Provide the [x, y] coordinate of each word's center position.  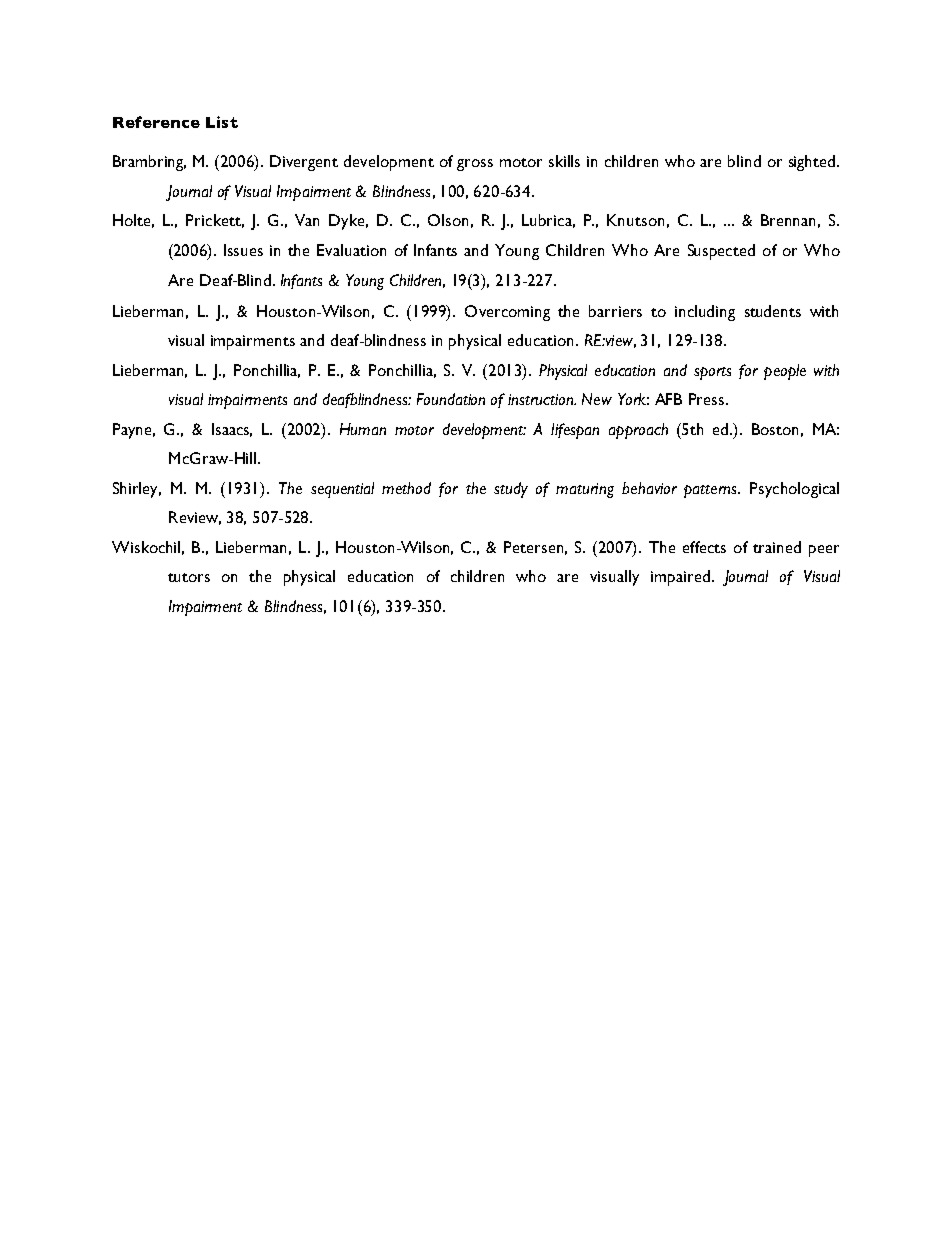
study [511, 490]
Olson [448, 220]
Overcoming [507, 313]
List [222, 122]
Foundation [451, 399]
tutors [189, 577]
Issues [243, 250]
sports [712, 373]
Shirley [137, 490]
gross [475, 165]
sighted [813, 163]
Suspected [721, 252]
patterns [711, 491]
